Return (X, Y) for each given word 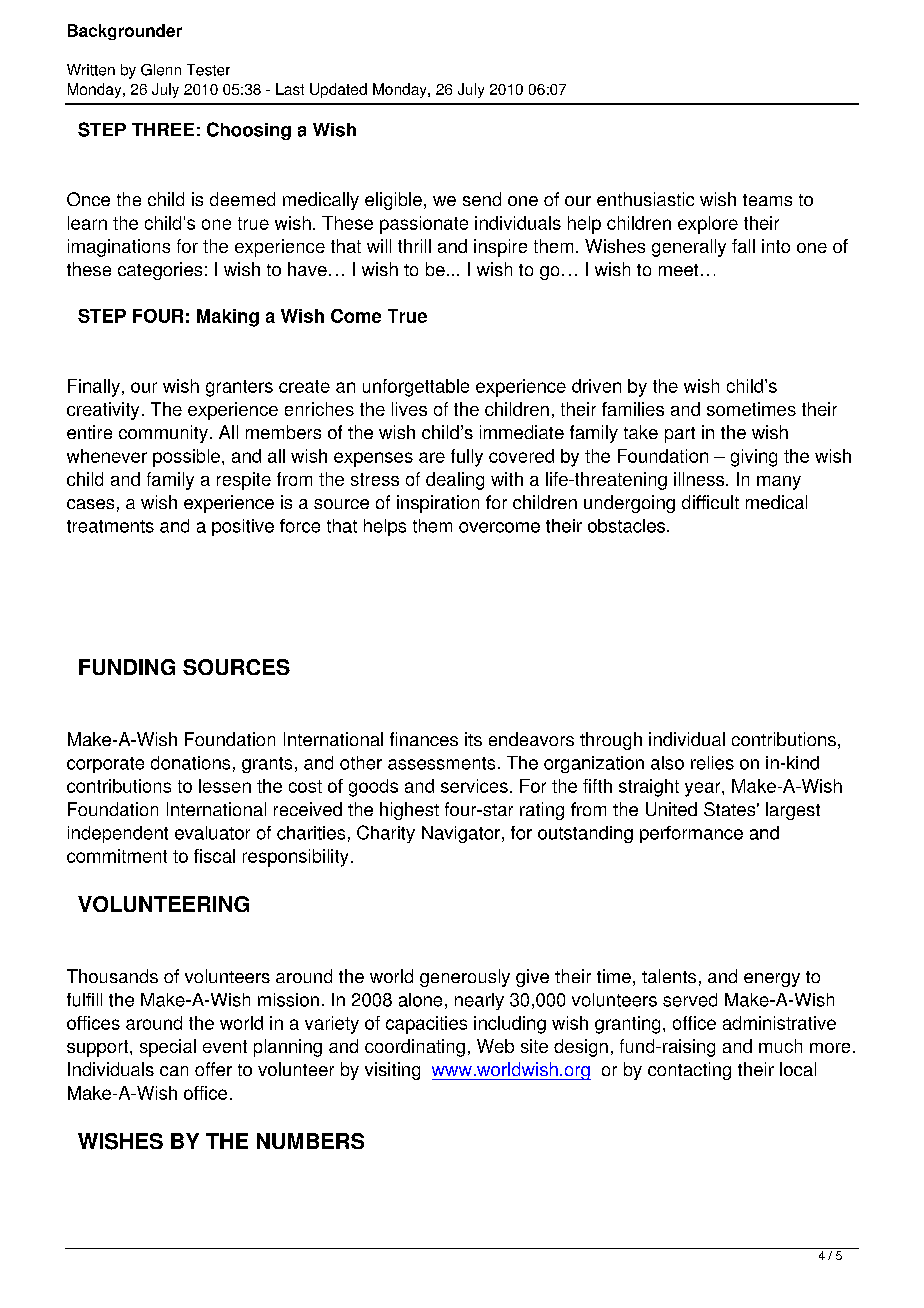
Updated (338, 90)
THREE (163, 129)
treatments (110, 526)
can (174, 1071)
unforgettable (416, 388)
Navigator (461, 834)
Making (228, 318)
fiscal (214, 856)
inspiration (438, 504)
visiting (392, 1071)
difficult (710, 502)
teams (767, 200)
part (680, 435)
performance (691, 834)
